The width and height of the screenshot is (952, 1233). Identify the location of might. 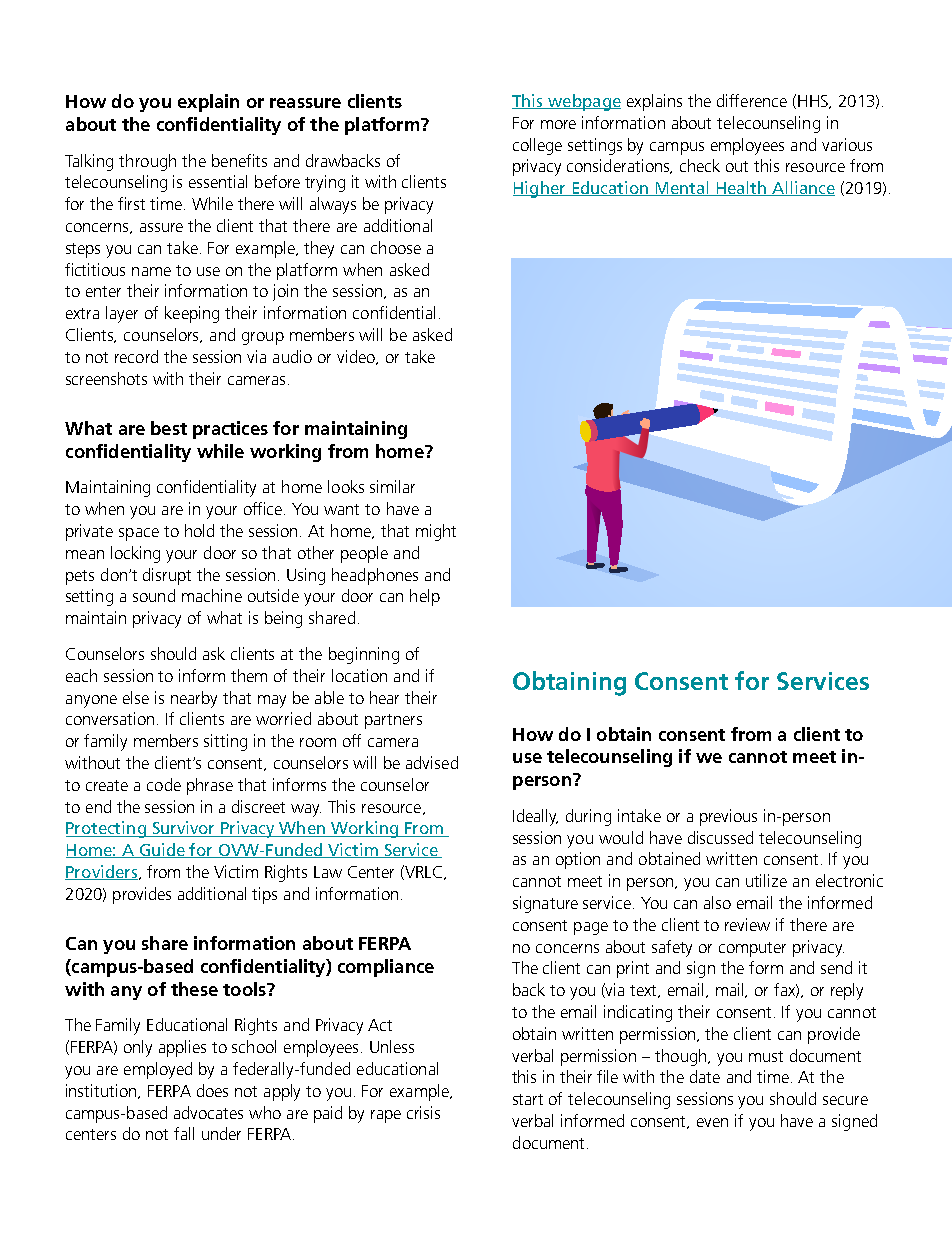
(436, 532).
